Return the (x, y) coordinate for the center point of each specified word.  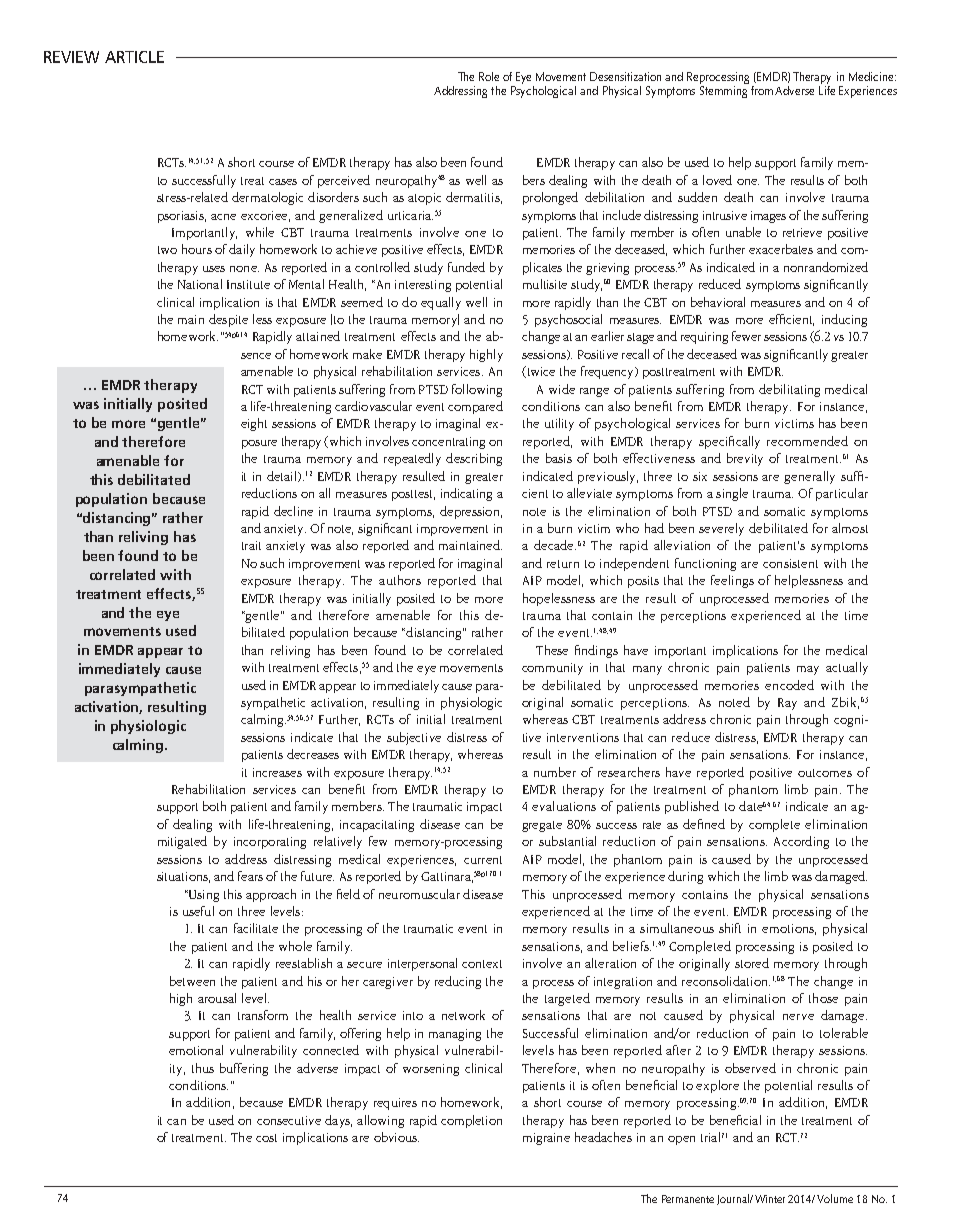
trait (251, 545)
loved (717, 180)
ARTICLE (134, 57)
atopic (424, 199)
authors (400, 580)
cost (266, 1138)
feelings (732, 581)
